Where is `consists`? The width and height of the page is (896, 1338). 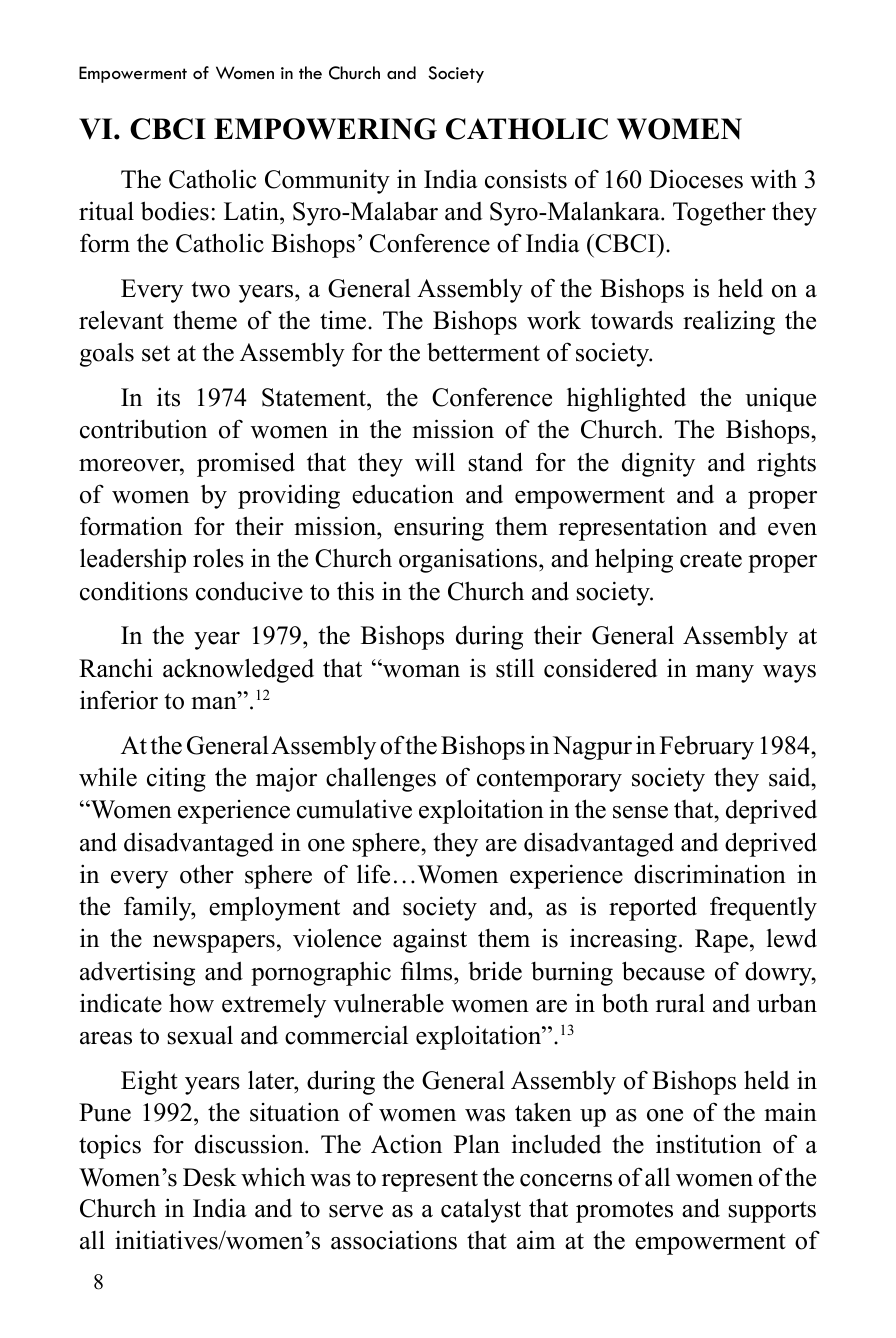 consists is located at coordinates (526, 179).
